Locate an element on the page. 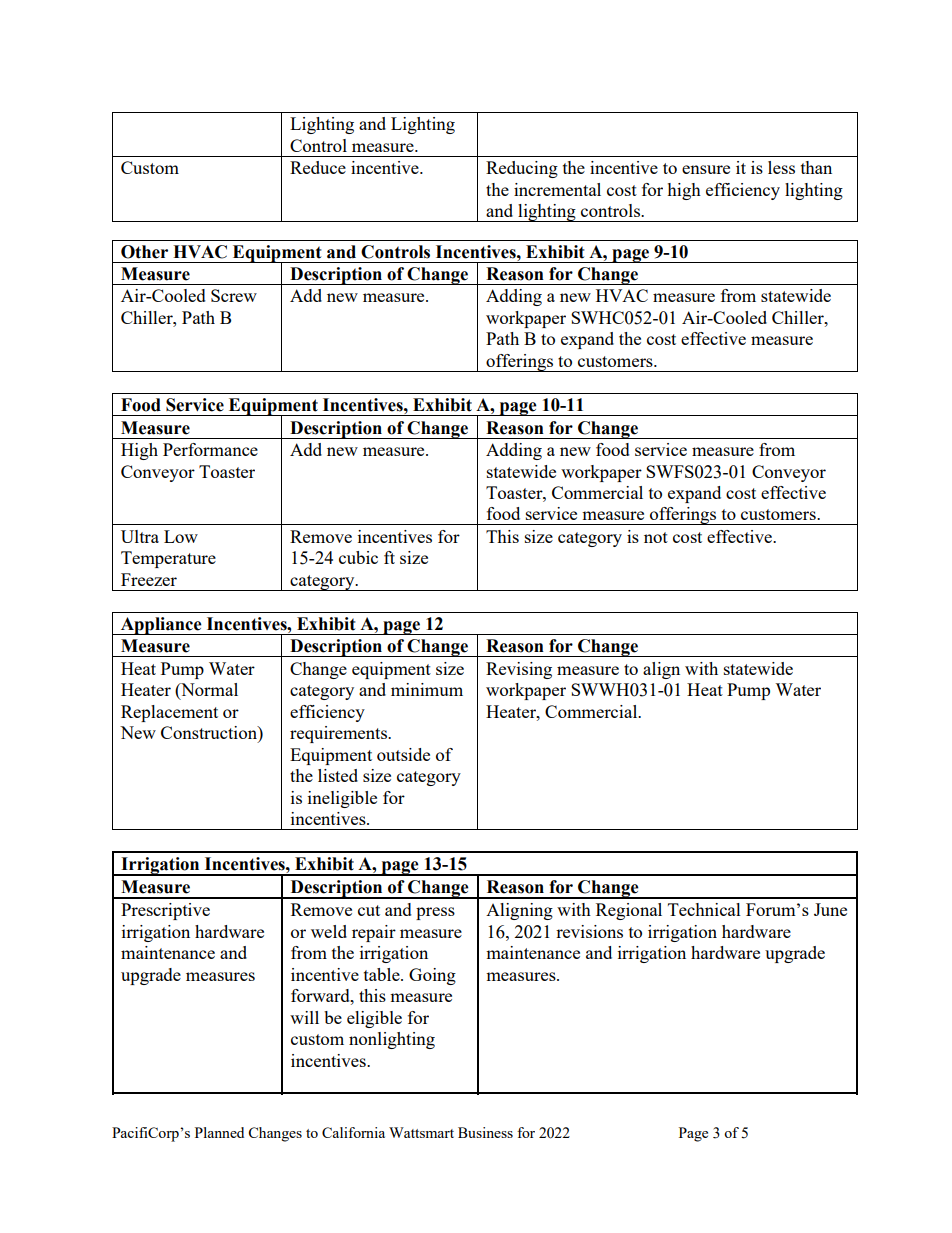 The width and height of the image is (952, 1233). Technical is located at coordinates (704, 909).
